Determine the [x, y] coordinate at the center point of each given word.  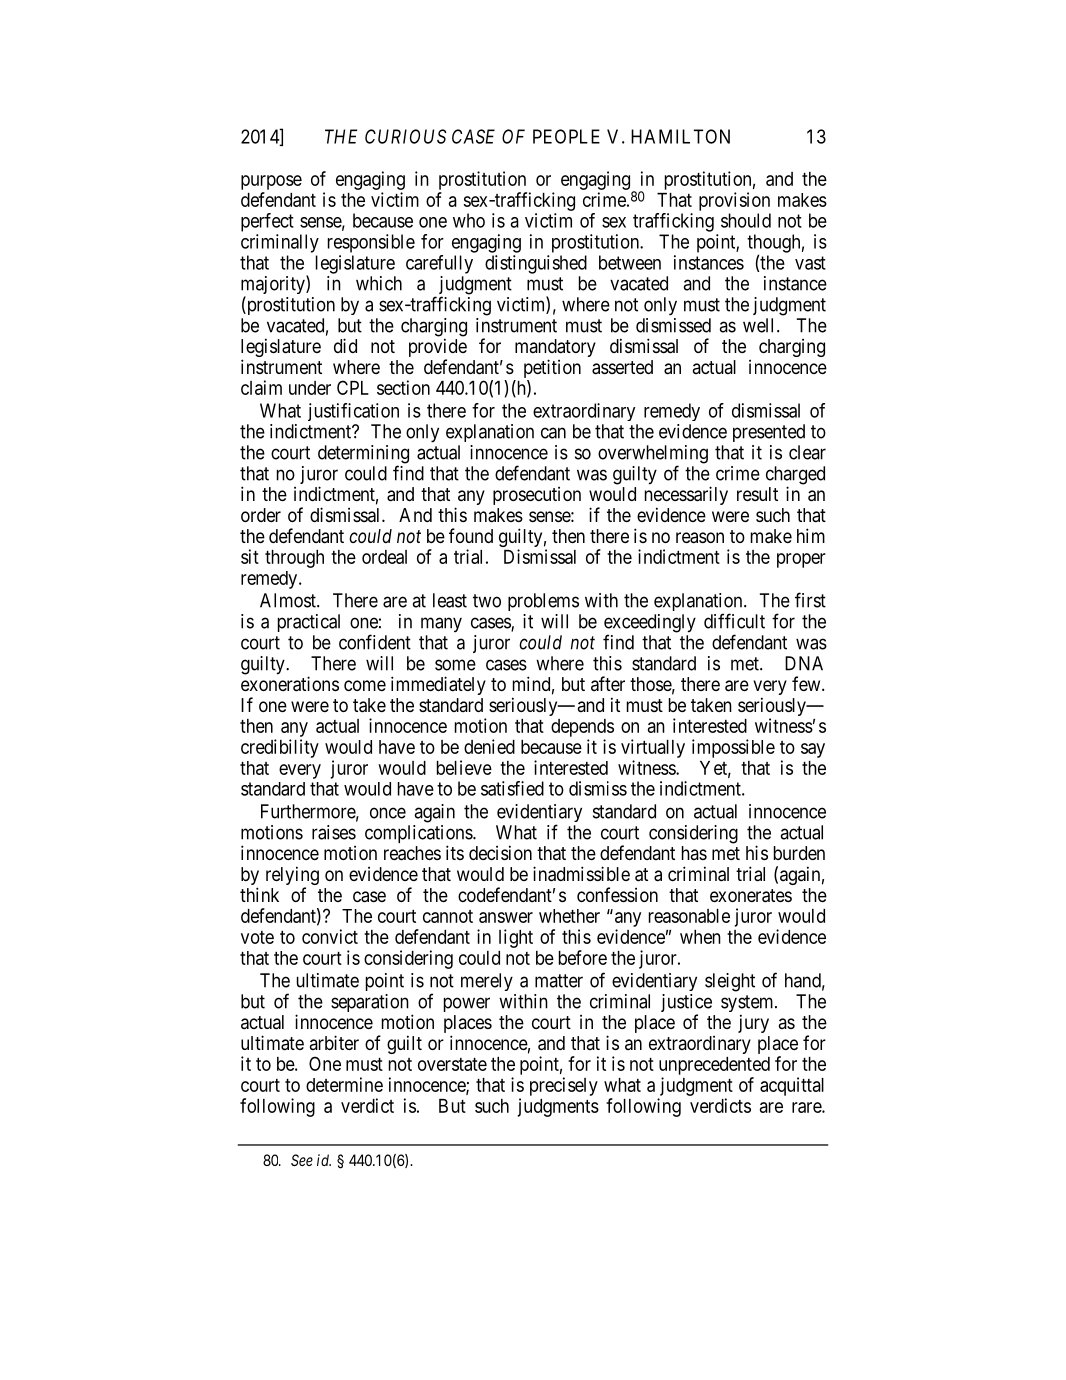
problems [543, 602]
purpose [271, 182]
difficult [734, 621]
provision [734, 201]
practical [309, 623]
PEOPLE [566, 136]
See [302, 1160]
